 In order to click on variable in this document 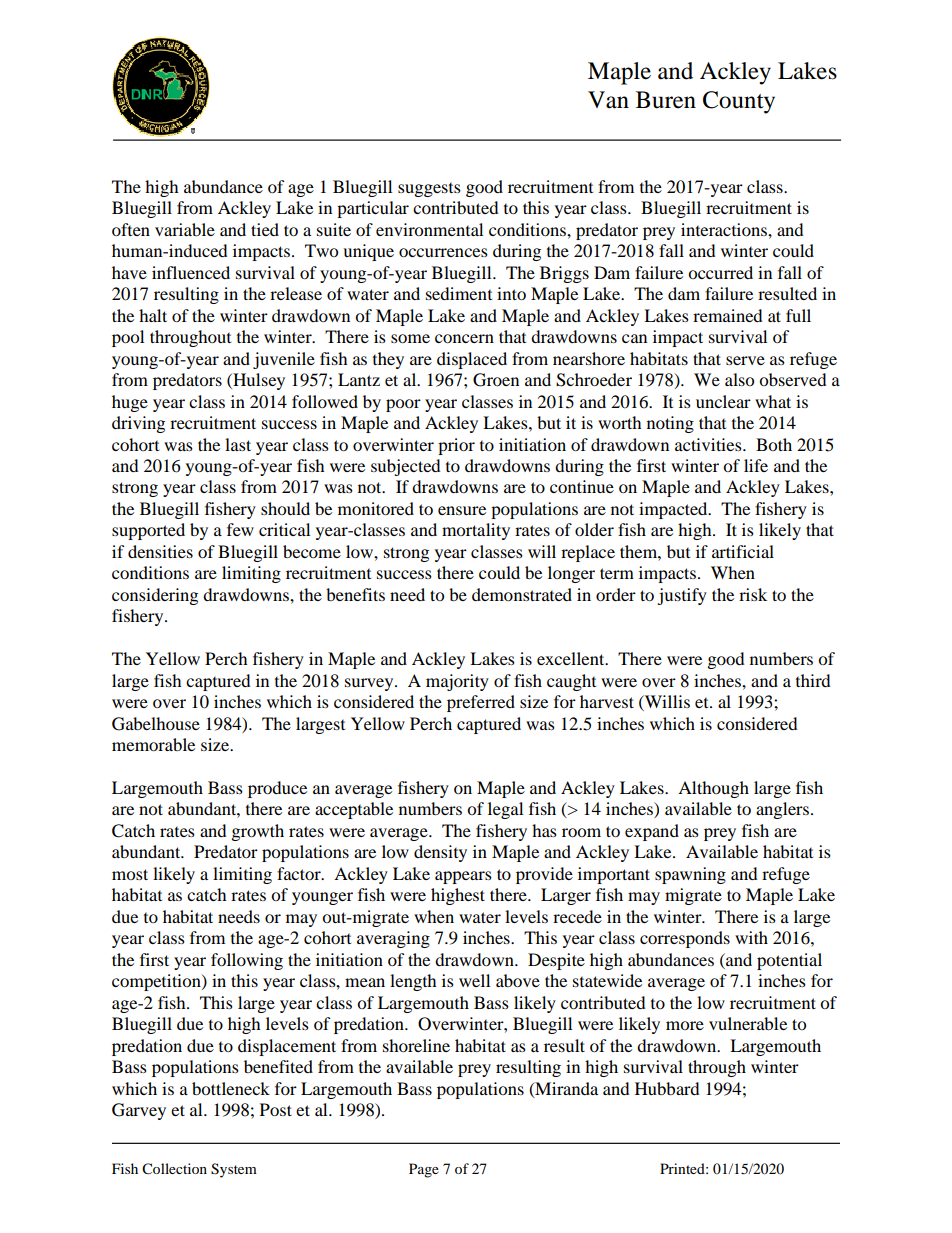, I will do `click(185, 229)`.
